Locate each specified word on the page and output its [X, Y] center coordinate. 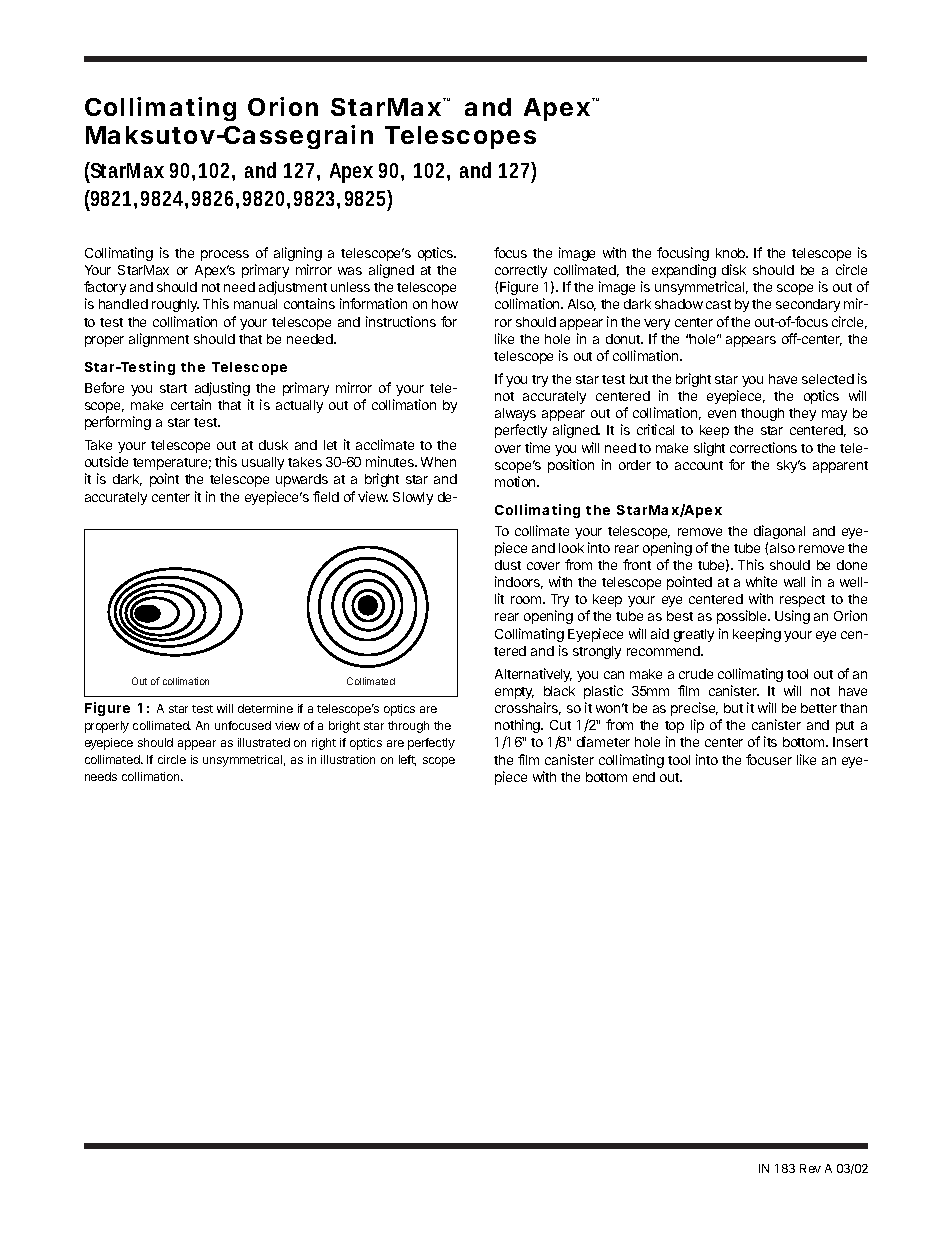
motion [516, 481]
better [819, 708]
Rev [810, 1168]
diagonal [779, 532]
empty [514, 693]
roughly [175, 305]
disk [734, 269]
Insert [850, 742]
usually [263, 463]
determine [265, 708]
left [407, 760]
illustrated [264, 742]
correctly [521, 271]
